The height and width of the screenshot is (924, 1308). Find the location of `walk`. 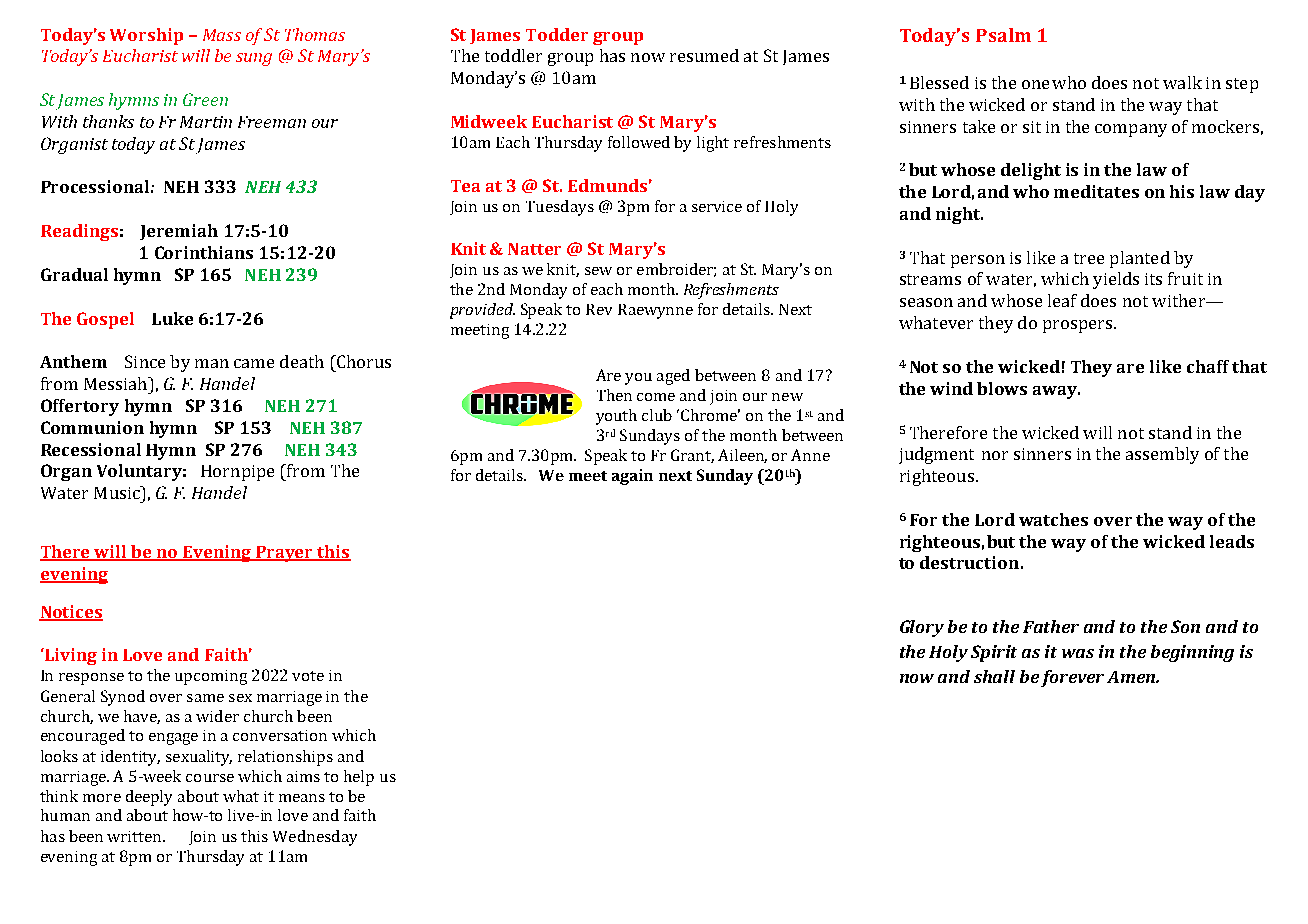

walk is located at coordinates (1182, 82).
